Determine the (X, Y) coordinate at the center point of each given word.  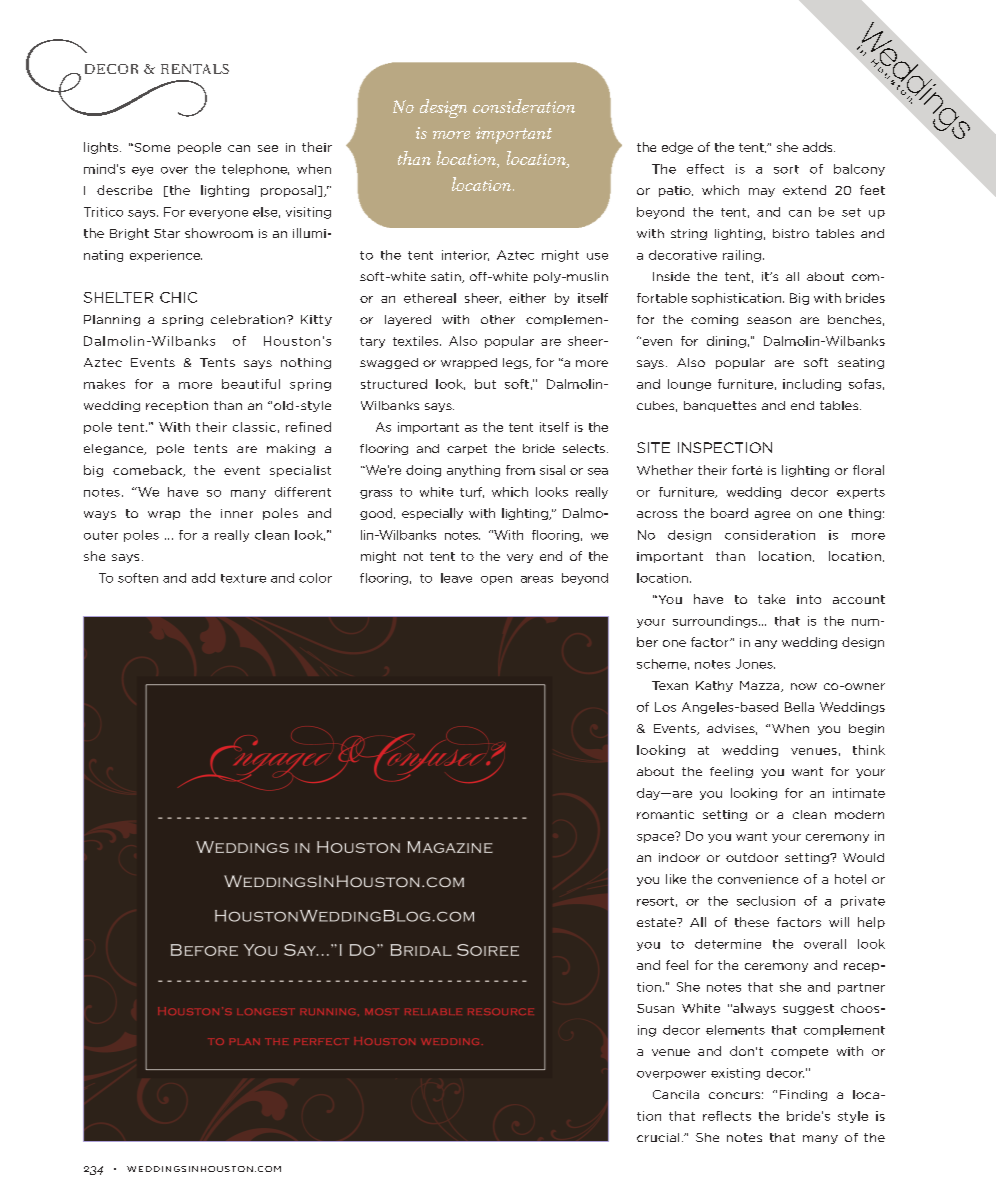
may (762, 192)
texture (243, 578)
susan (655, 1008)
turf (472, 492)
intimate (859, 793)
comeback (148, 471)
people (199, 148)
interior (465, 255)
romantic (665, 814)
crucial (658, 1137)
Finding (803, 1095)
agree (772, 515)
